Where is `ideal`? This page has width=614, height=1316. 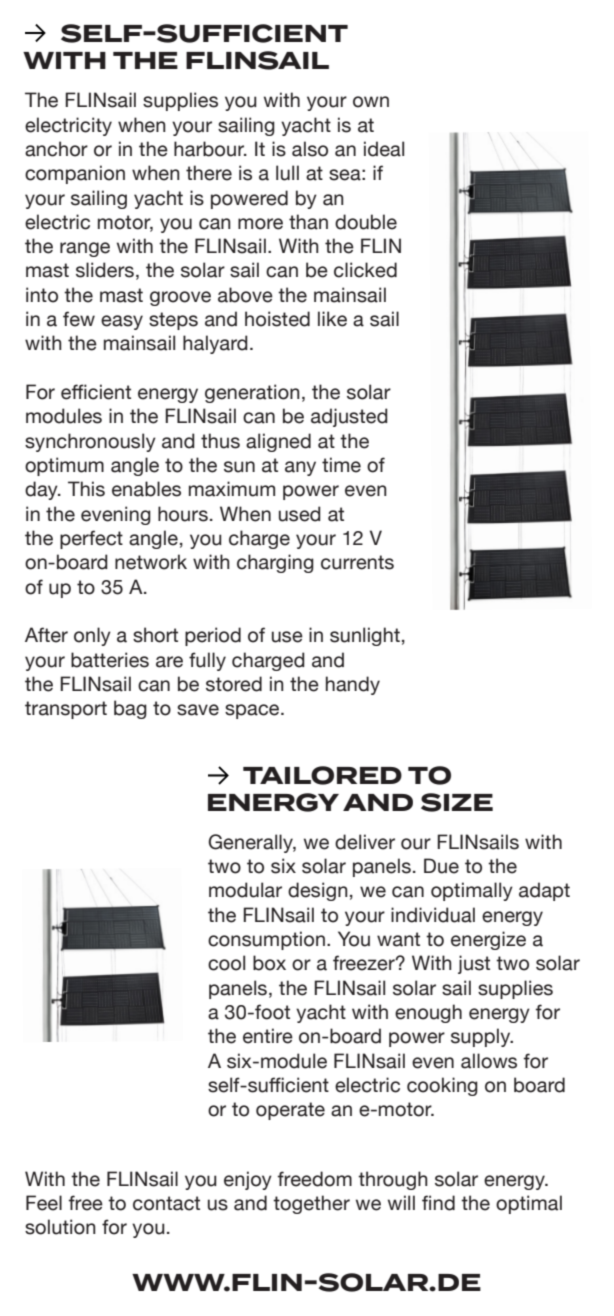
ideal is located at coordinates (384, 149).
